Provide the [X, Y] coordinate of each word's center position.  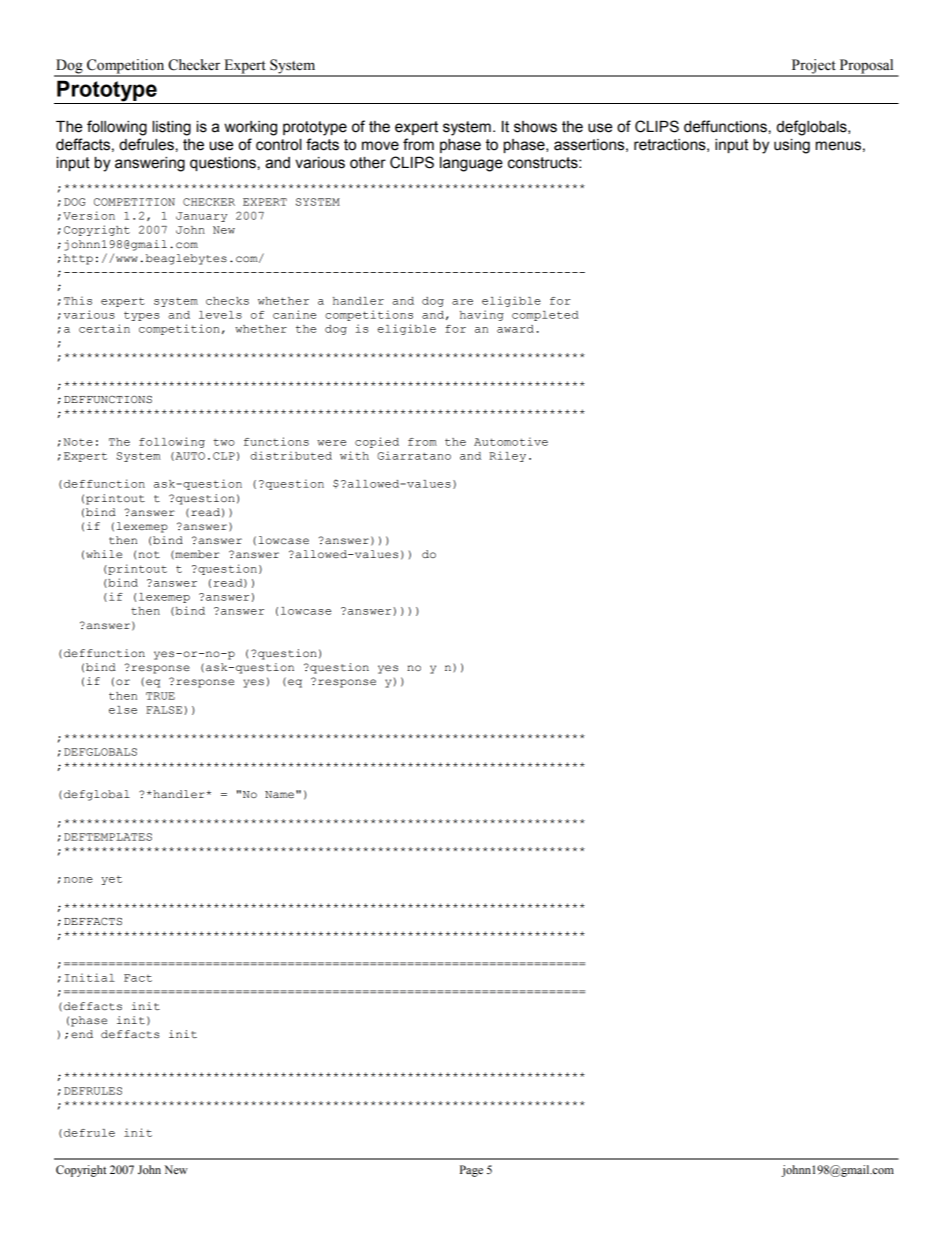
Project [813, 67]
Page [471, 1171]
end [82, 1034]
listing [172, 128]
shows [535, 127]
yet [111, 880]
